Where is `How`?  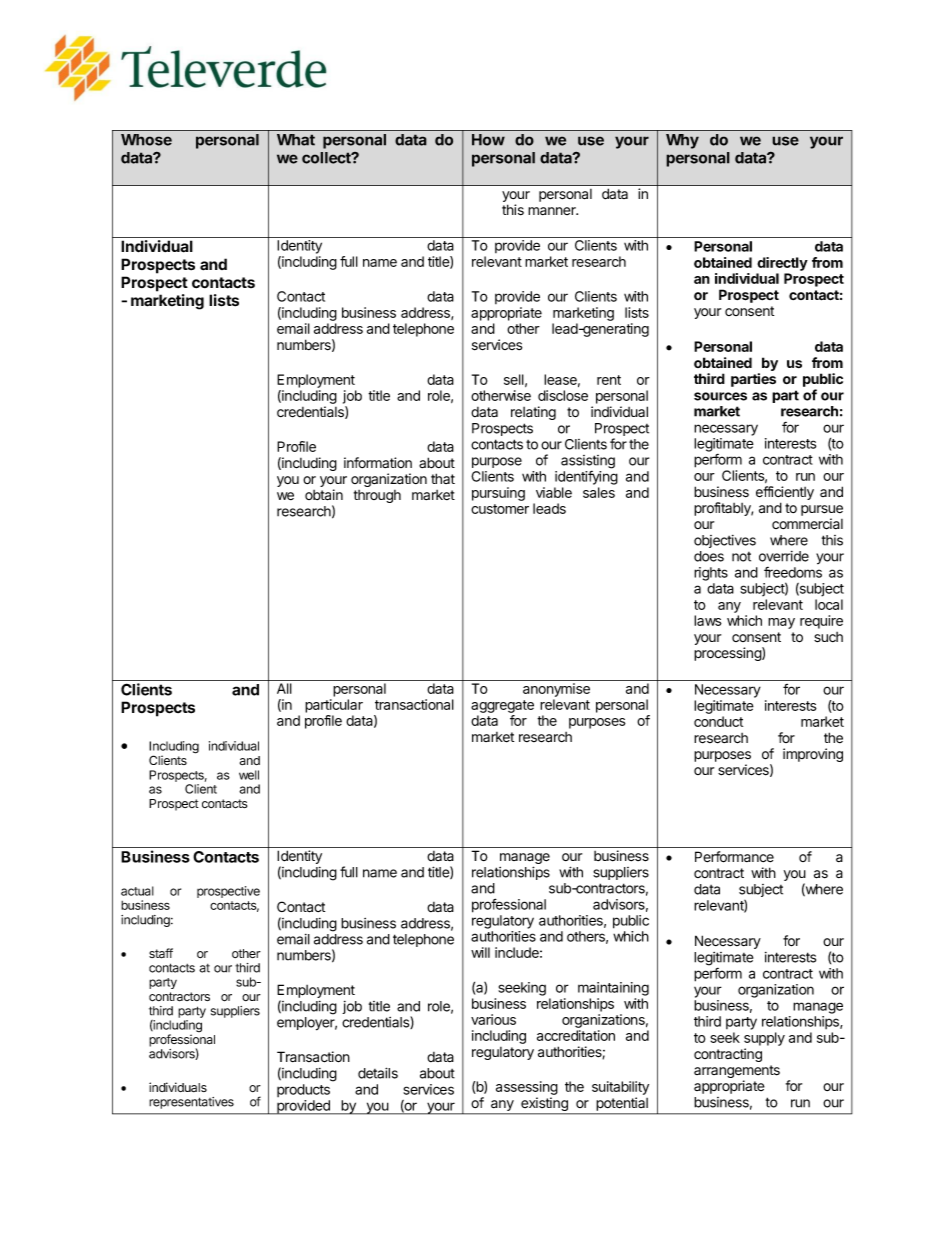
How is located at coordinates (488, 140).
